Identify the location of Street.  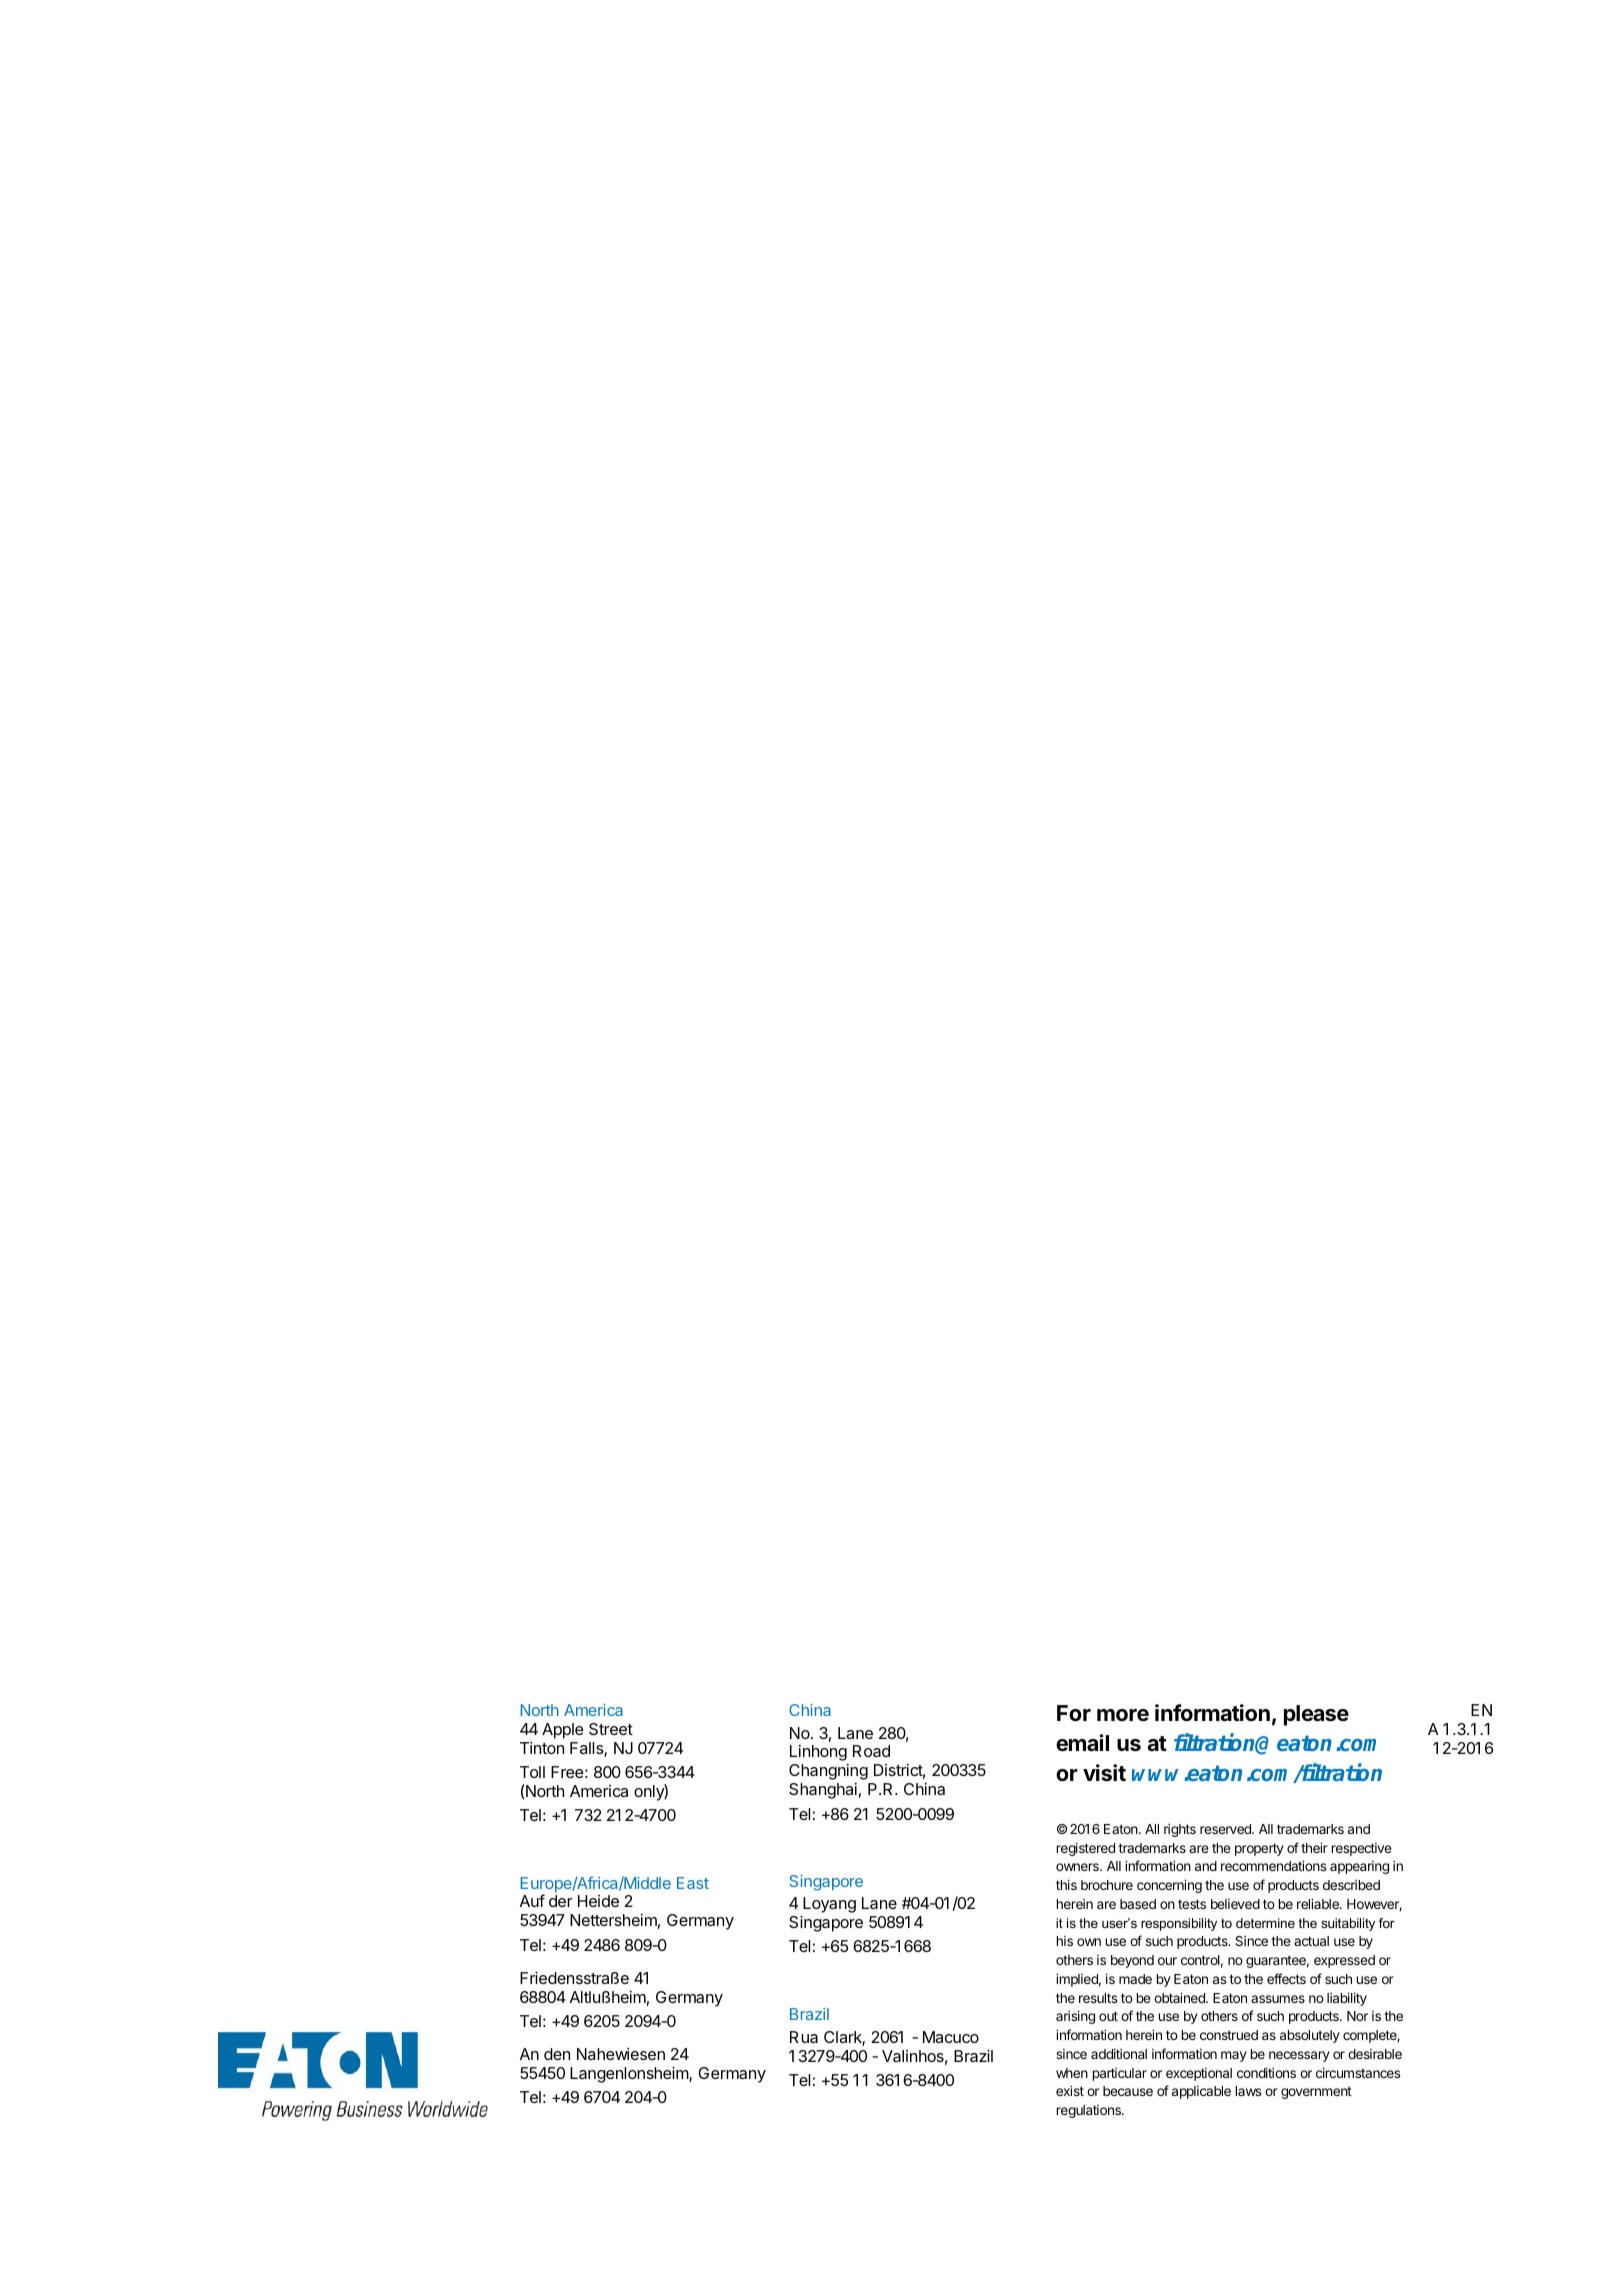
(611, 1729).
